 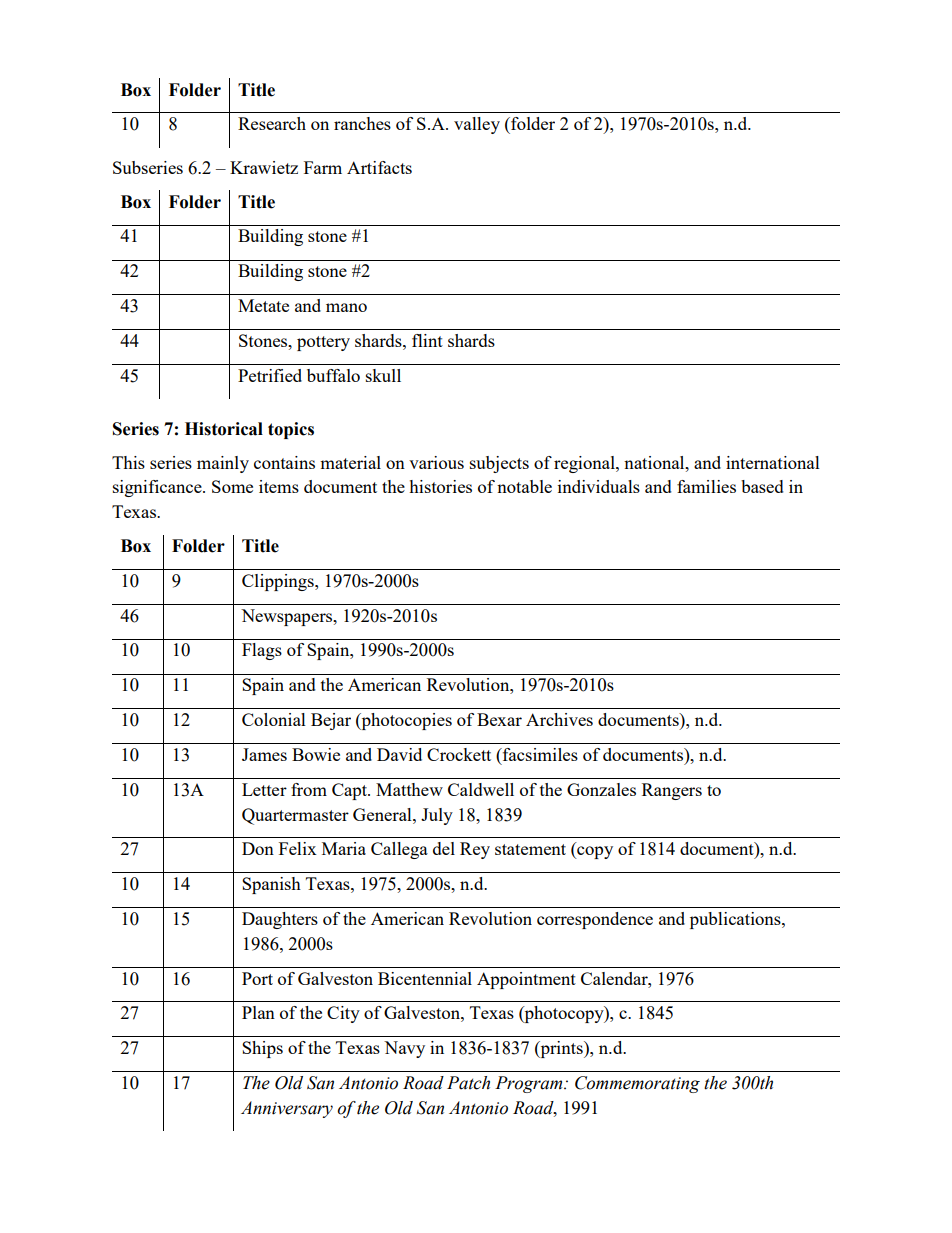 What do you see at coordinates (270, 375) in the screenshot?
I see `Petrified` at bounding box center [270, 375].
